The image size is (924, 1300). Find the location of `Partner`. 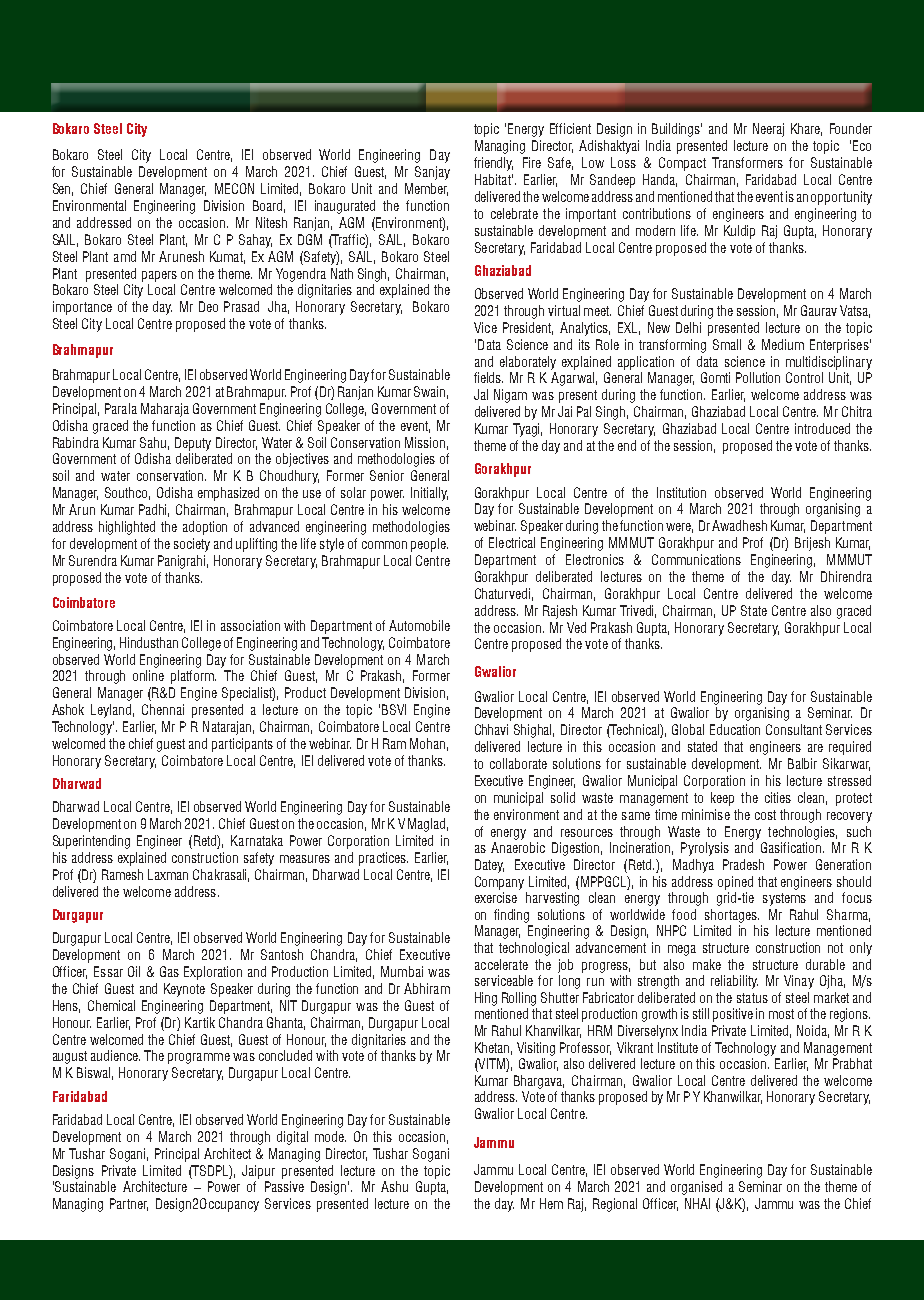

Partner is located at coordinates (129, 1204).
